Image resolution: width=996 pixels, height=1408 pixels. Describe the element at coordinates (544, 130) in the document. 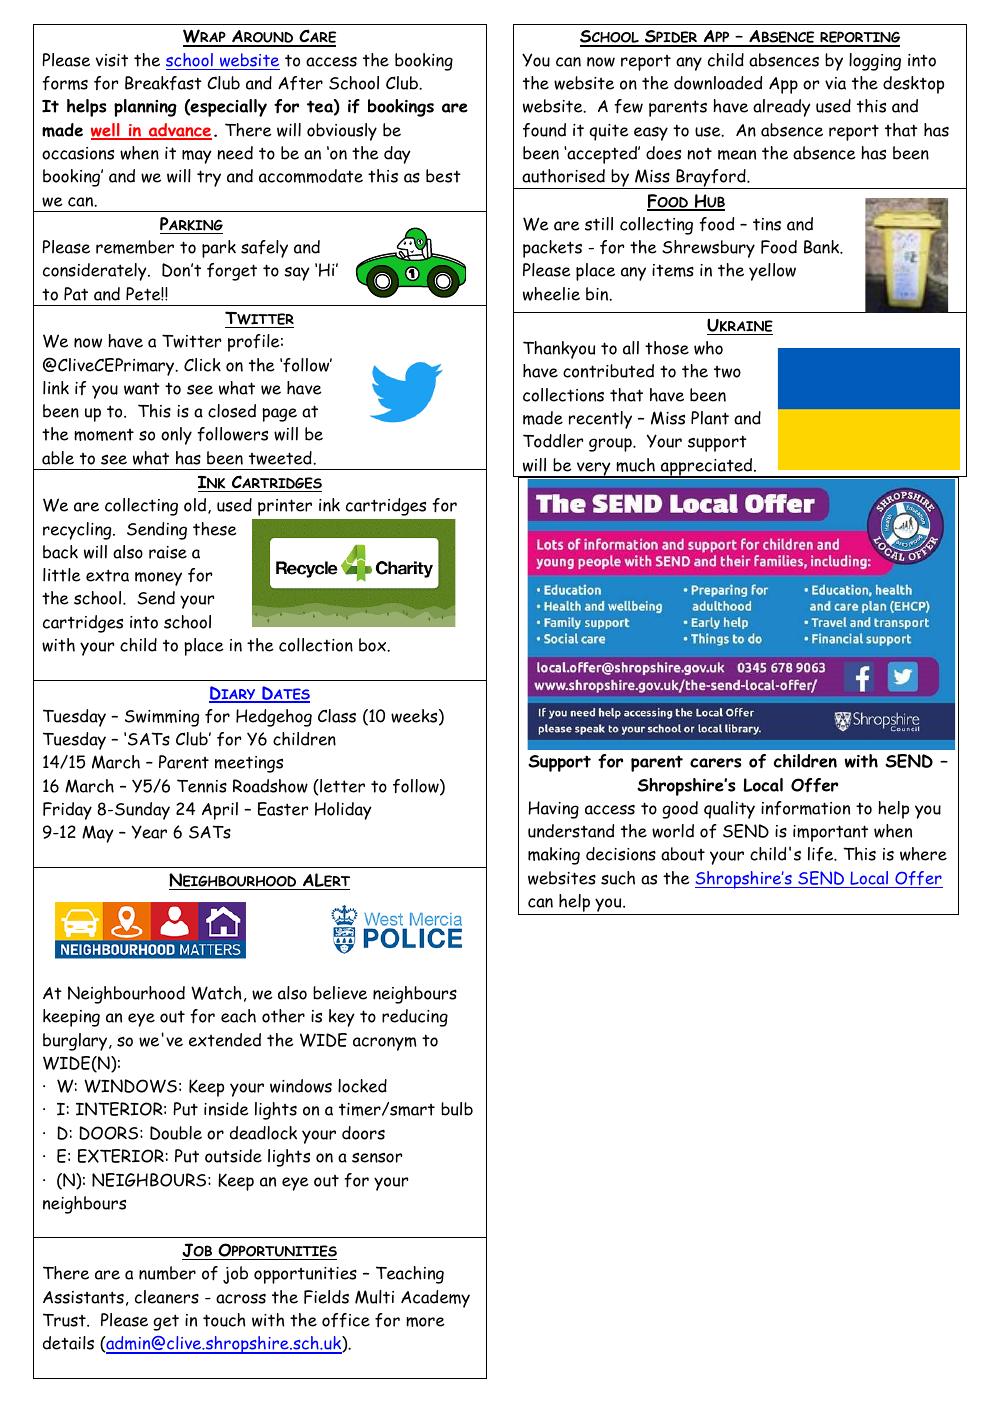

I see `found` at that location.
